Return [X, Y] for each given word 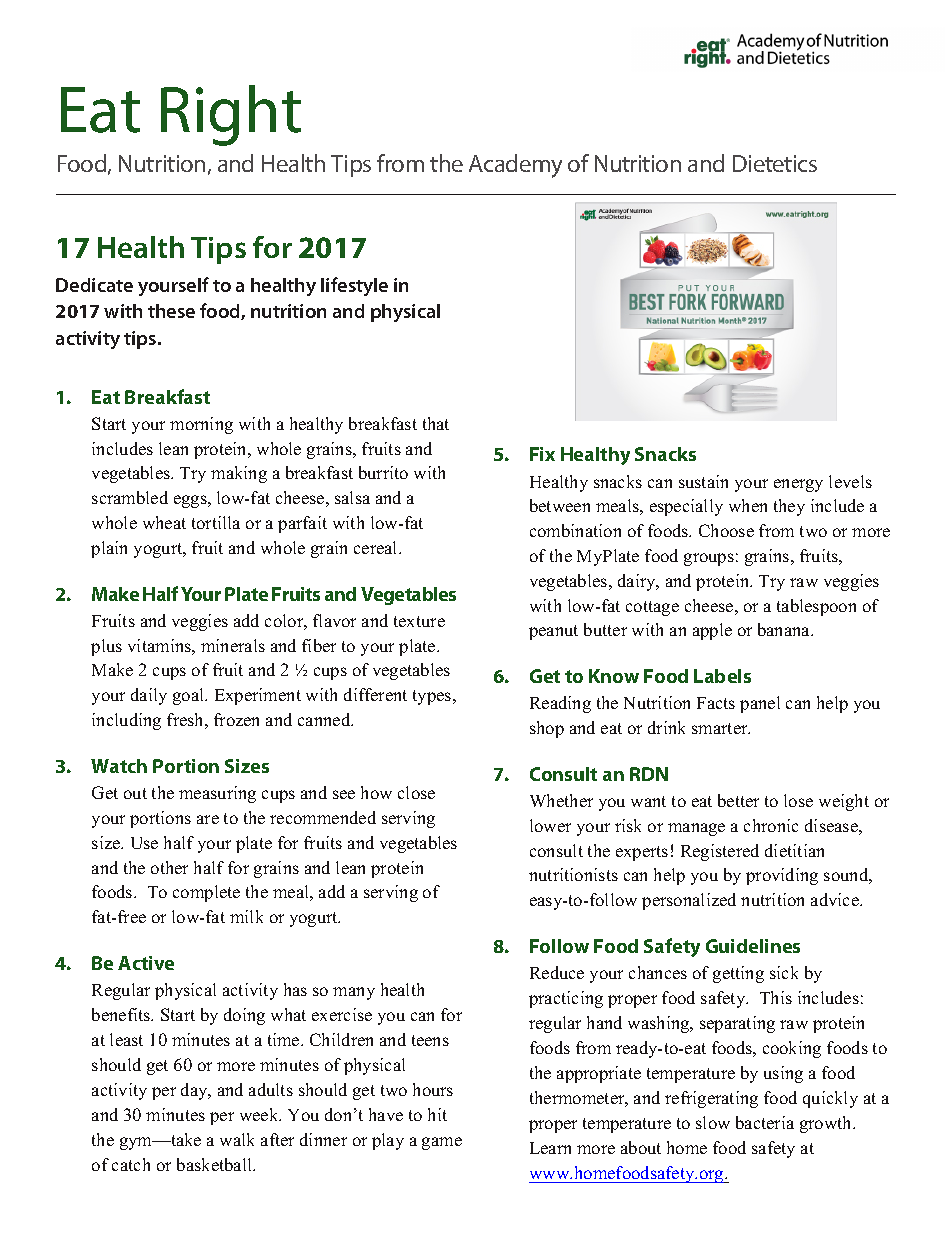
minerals [233, 645]
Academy [515, 166]
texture [419, 621]
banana [785, 629]
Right [231, 115]
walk [237, 1139]
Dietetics [775, 163]
